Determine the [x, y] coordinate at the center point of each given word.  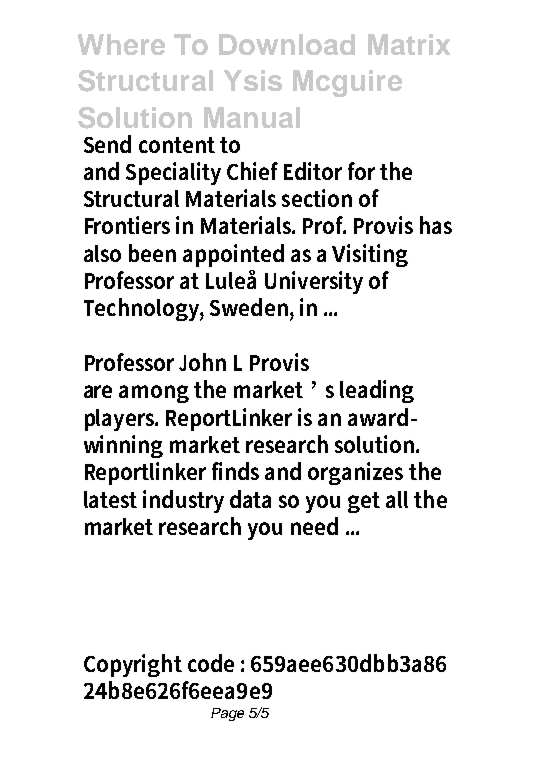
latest [110, 499]
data [250, 499]
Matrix [409, 44]
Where [121, 44]
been [152, 253]
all [397, 499]
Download [287, 44]
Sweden [249, 307]
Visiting [370, 255]
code [211, 663]
